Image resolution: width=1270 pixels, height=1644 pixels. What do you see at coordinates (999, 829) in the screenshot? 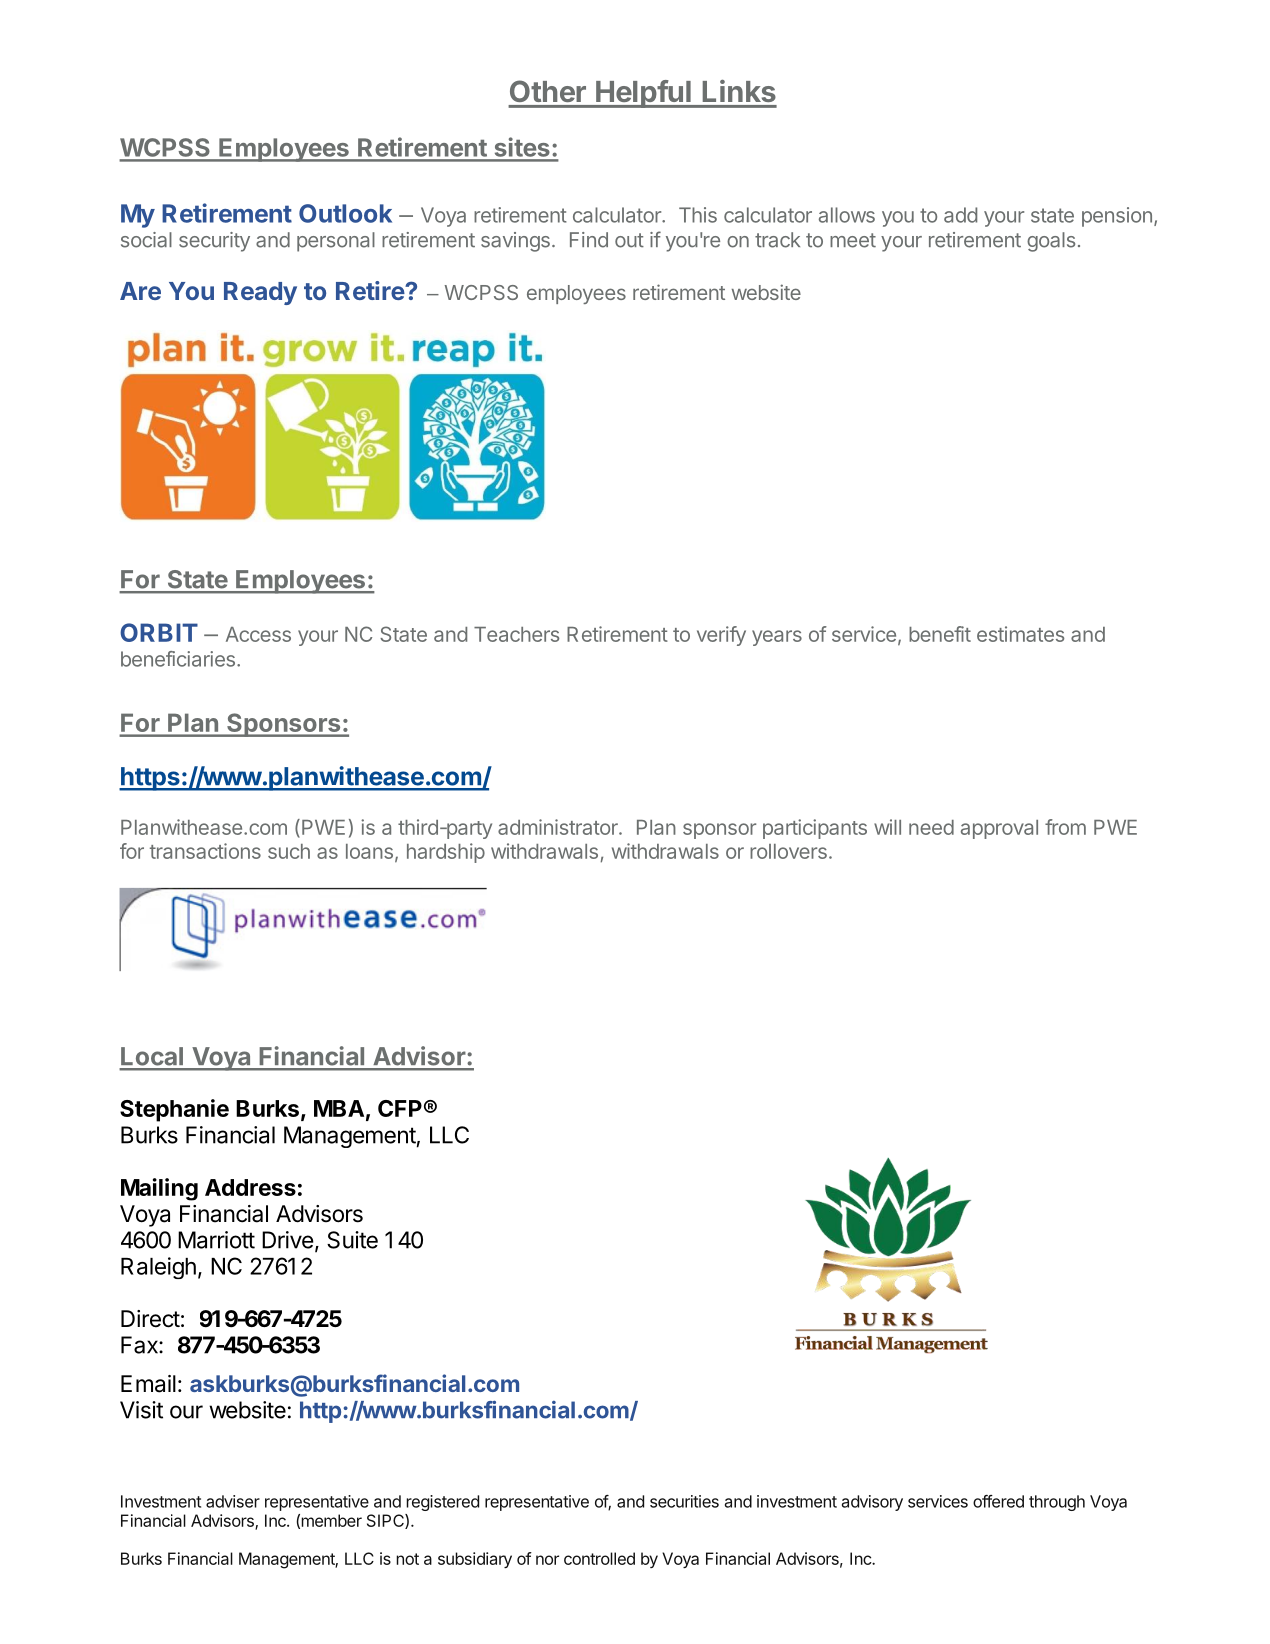
I see `approval` at bounding box center [999, 829].
